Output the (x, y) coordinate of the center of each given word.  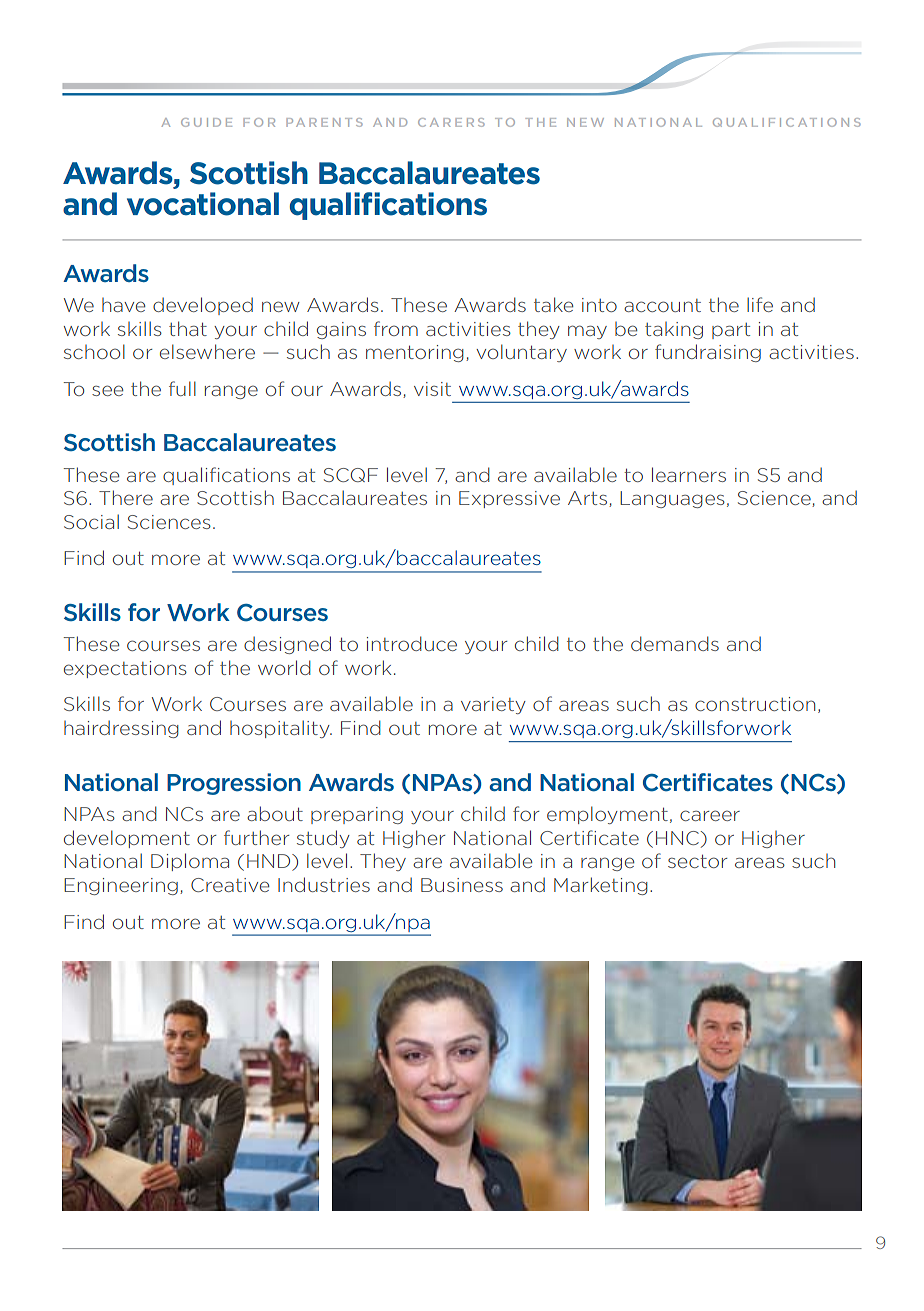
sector (698, 861)
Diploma (190, 862)
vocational (203, 204)
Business (462, 885)
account (662, 305)
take (553, 304)
